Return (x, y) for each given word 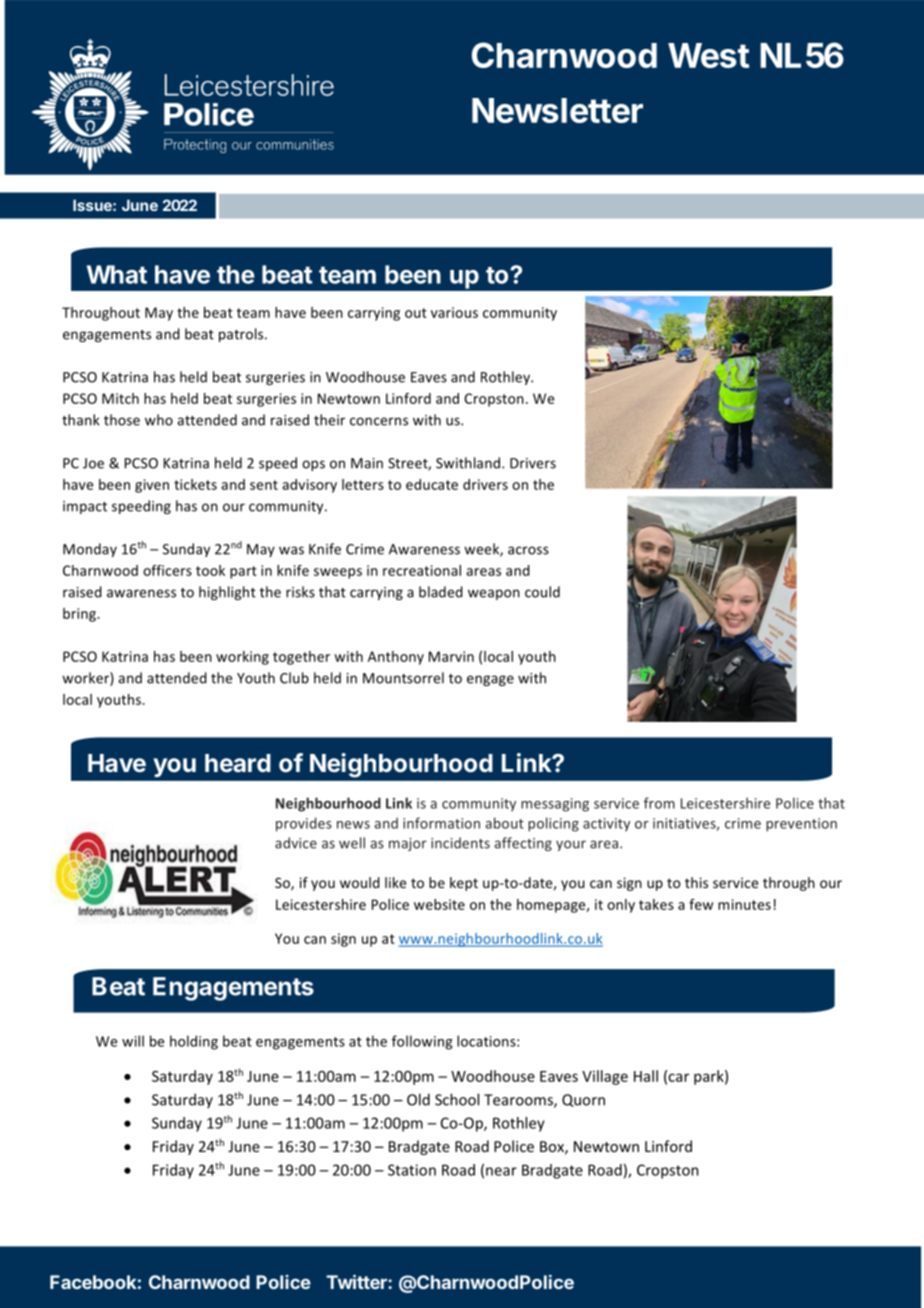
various (454, 312)
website (439, 904)
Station (412, 1170)
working (242, 658)
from (659, 803)
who (159, 420)
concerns (379, 421)
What (117, 274)
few (701, 904)
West (708, 55)
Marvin (451, 656)
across (528, 550)
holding (194, 1042)
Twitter (357, 1282)
